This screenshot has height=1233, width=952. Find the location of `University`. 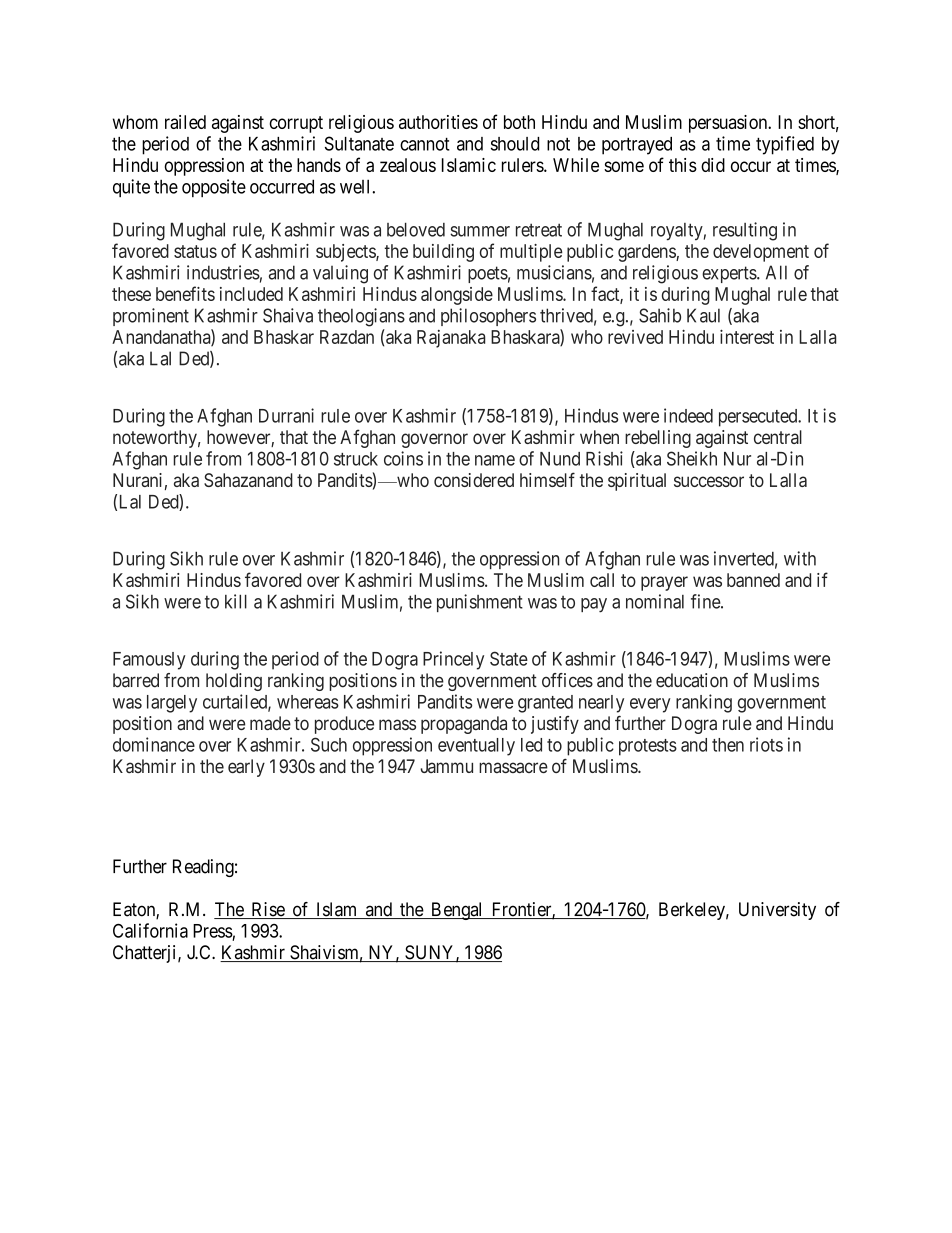

University is located at coordinates (777, 911).
